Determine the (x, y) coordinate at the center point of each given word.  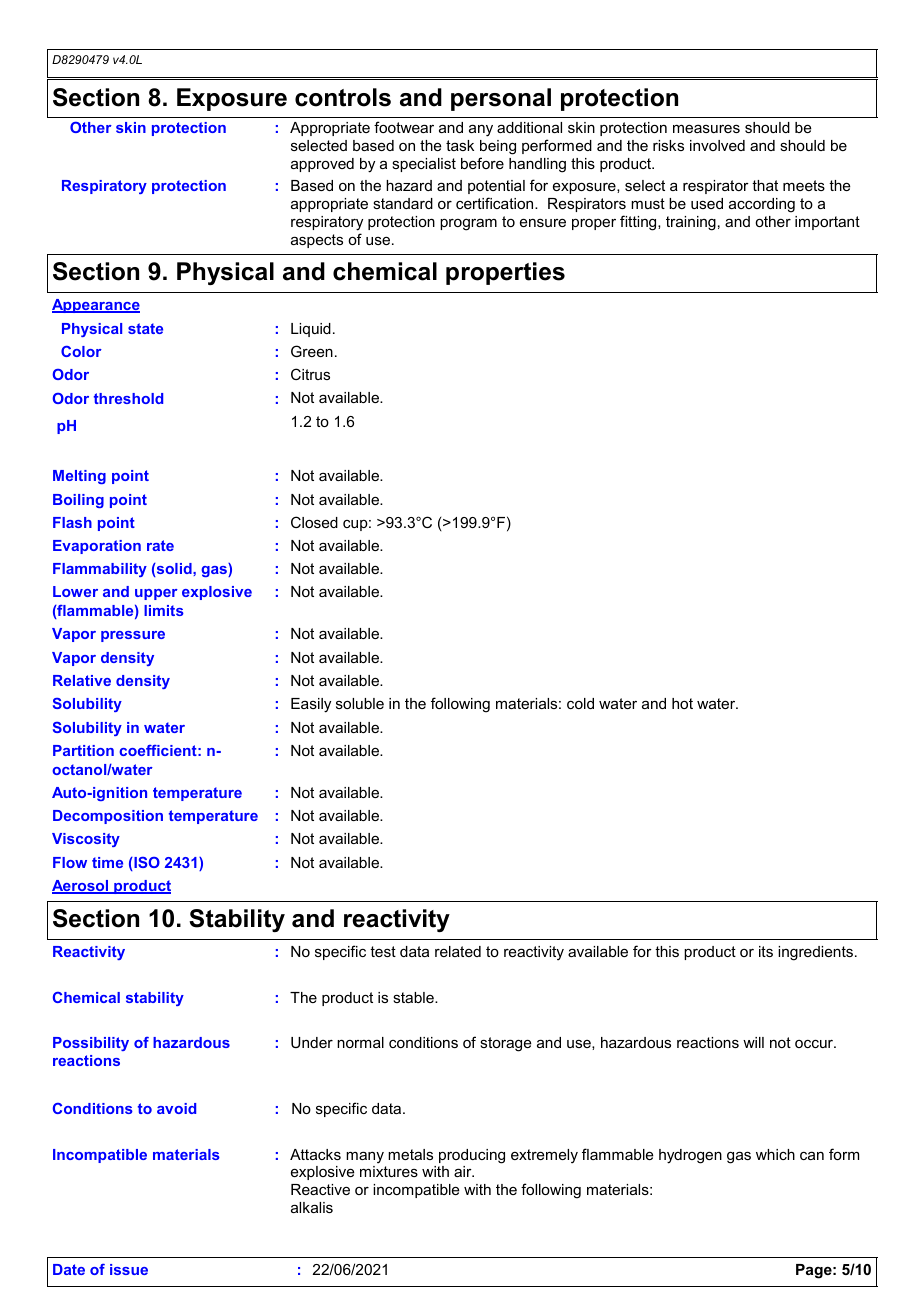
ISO (146, 864)
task (460, 145)
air (464, 1171)
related (458, 951)
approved (322, 165)
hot (682, 703)
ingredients (817, 953)
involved (717, 145)
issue (129, 1269)
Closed (314, 522)
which (775, 1154)
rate (160, 545)
